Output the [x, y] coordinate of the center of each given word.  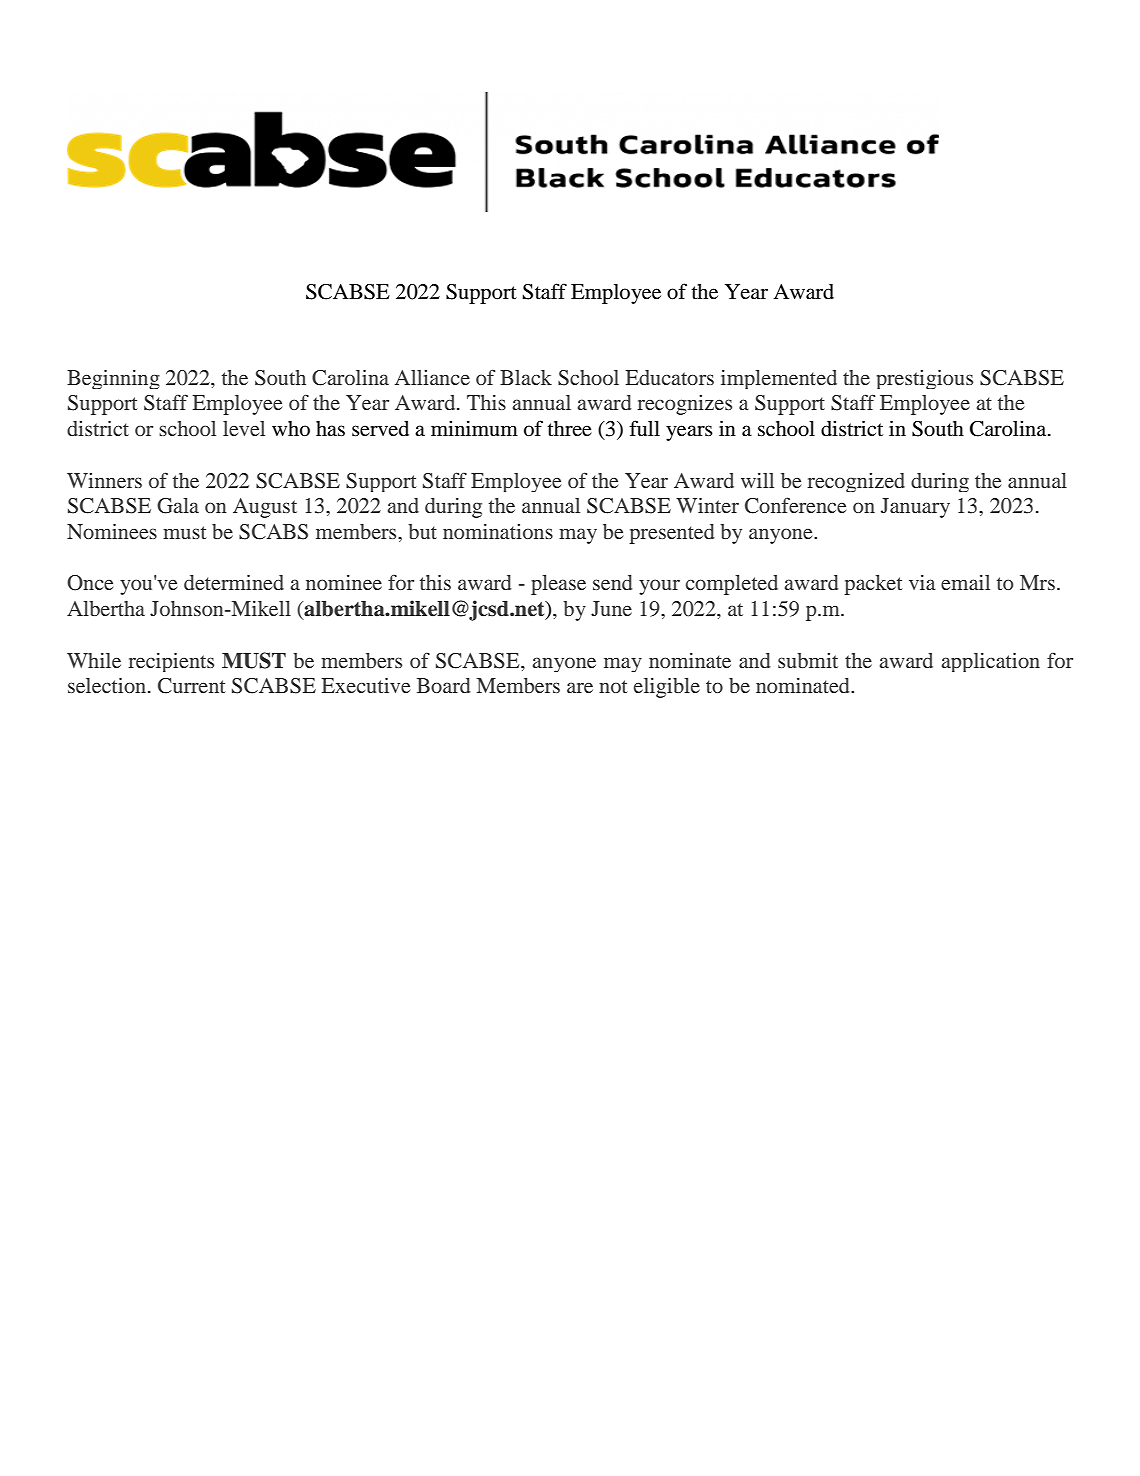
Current [192, 686]
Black [526, 377]
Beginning [113, 379]
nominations [498, 531]
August [265, 508]
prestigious [924, 379]
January [915, 508]
